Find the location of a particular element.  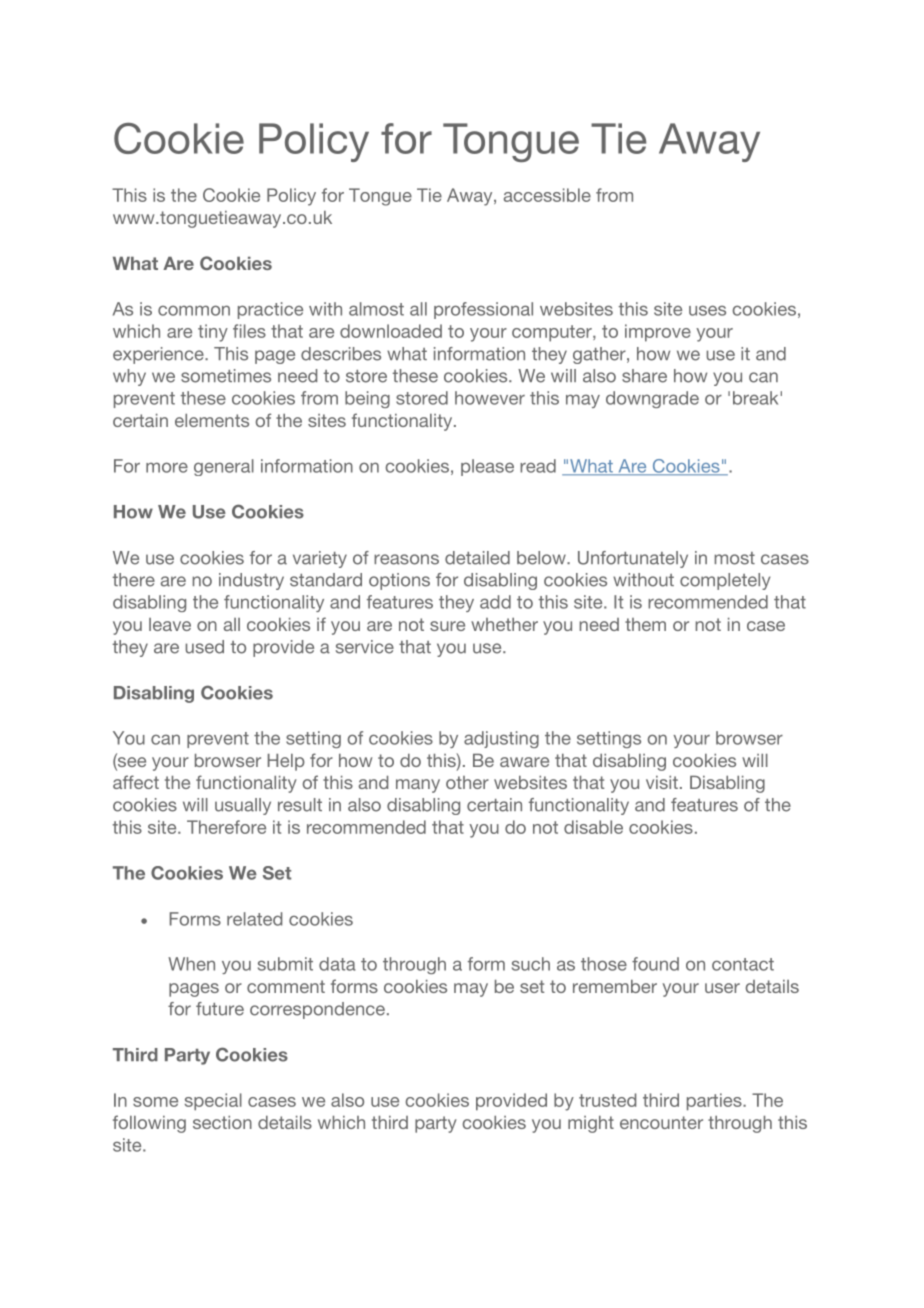

common is located at coordinates (194, 310).
